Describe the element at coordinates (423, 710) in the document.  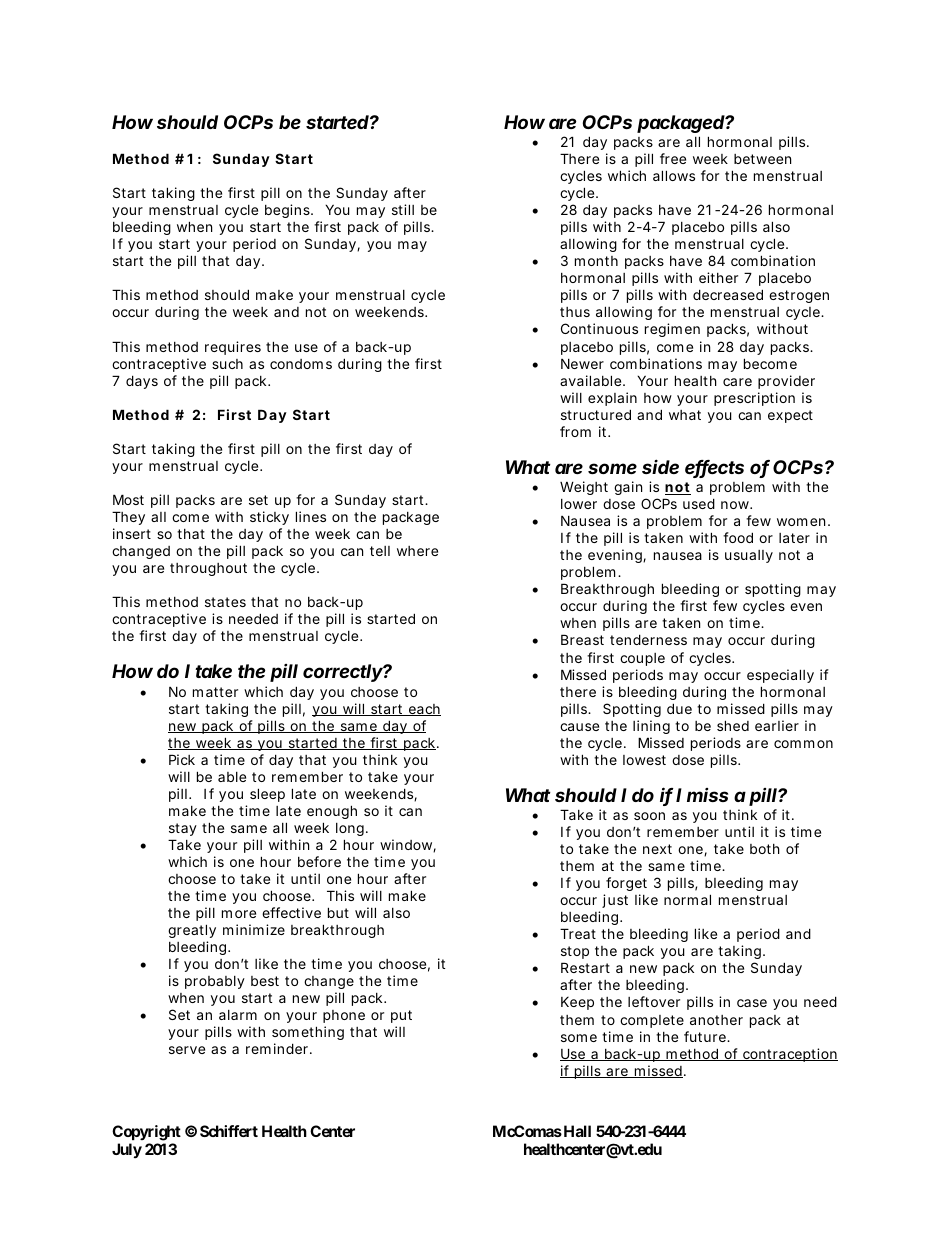
I see `each` at that location.
